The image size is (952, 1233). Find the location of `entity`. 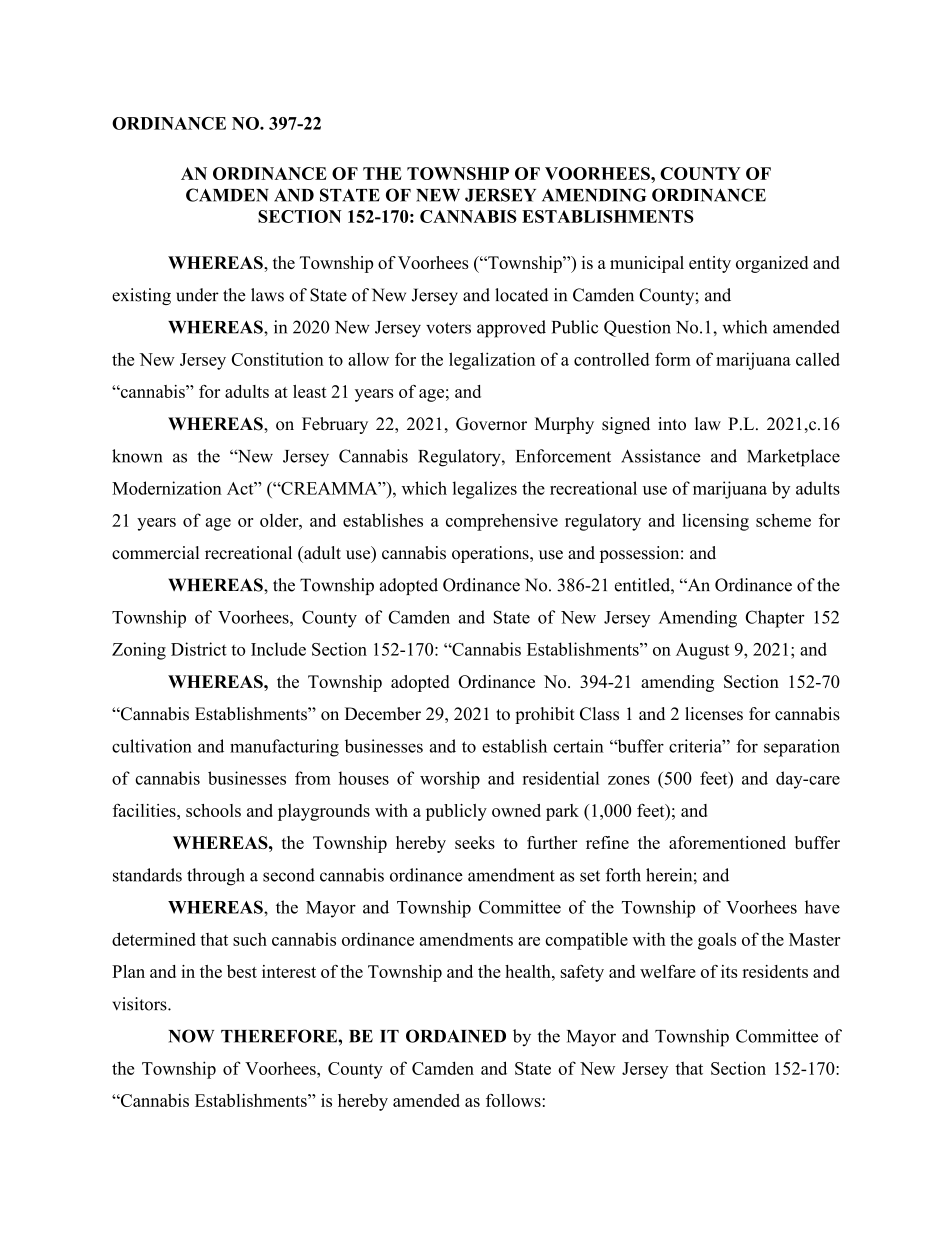

entity is located at coordinates (710, 264).
